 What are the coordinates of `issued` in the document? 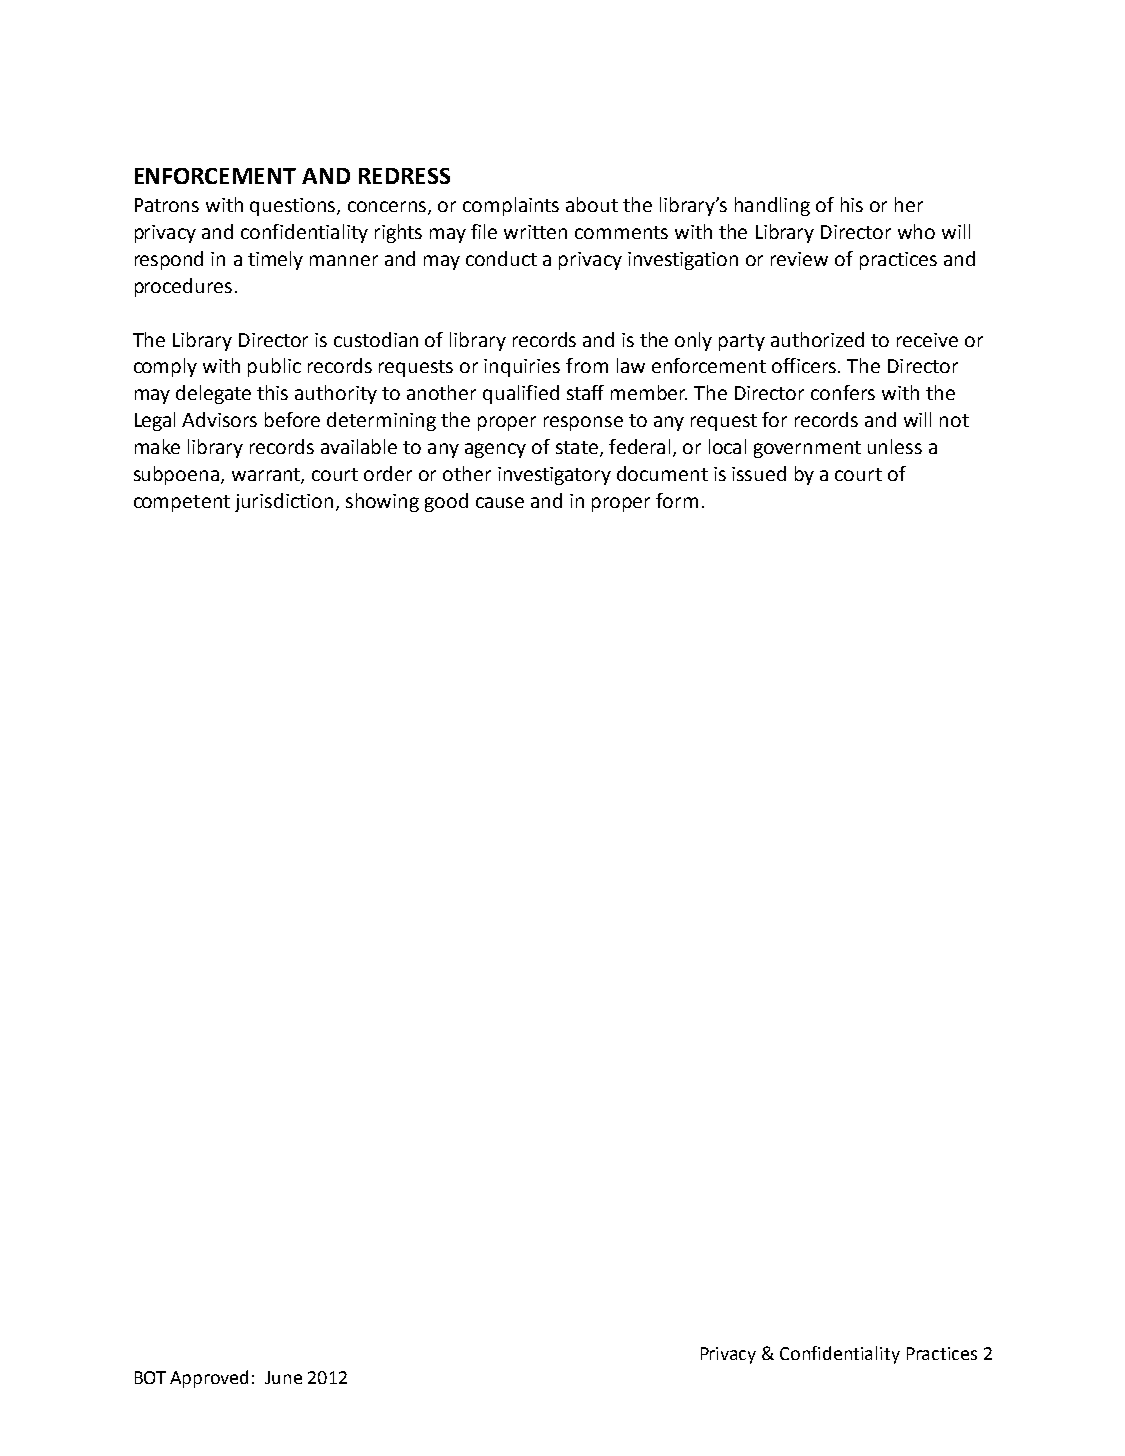 It's located at (759, 473).
